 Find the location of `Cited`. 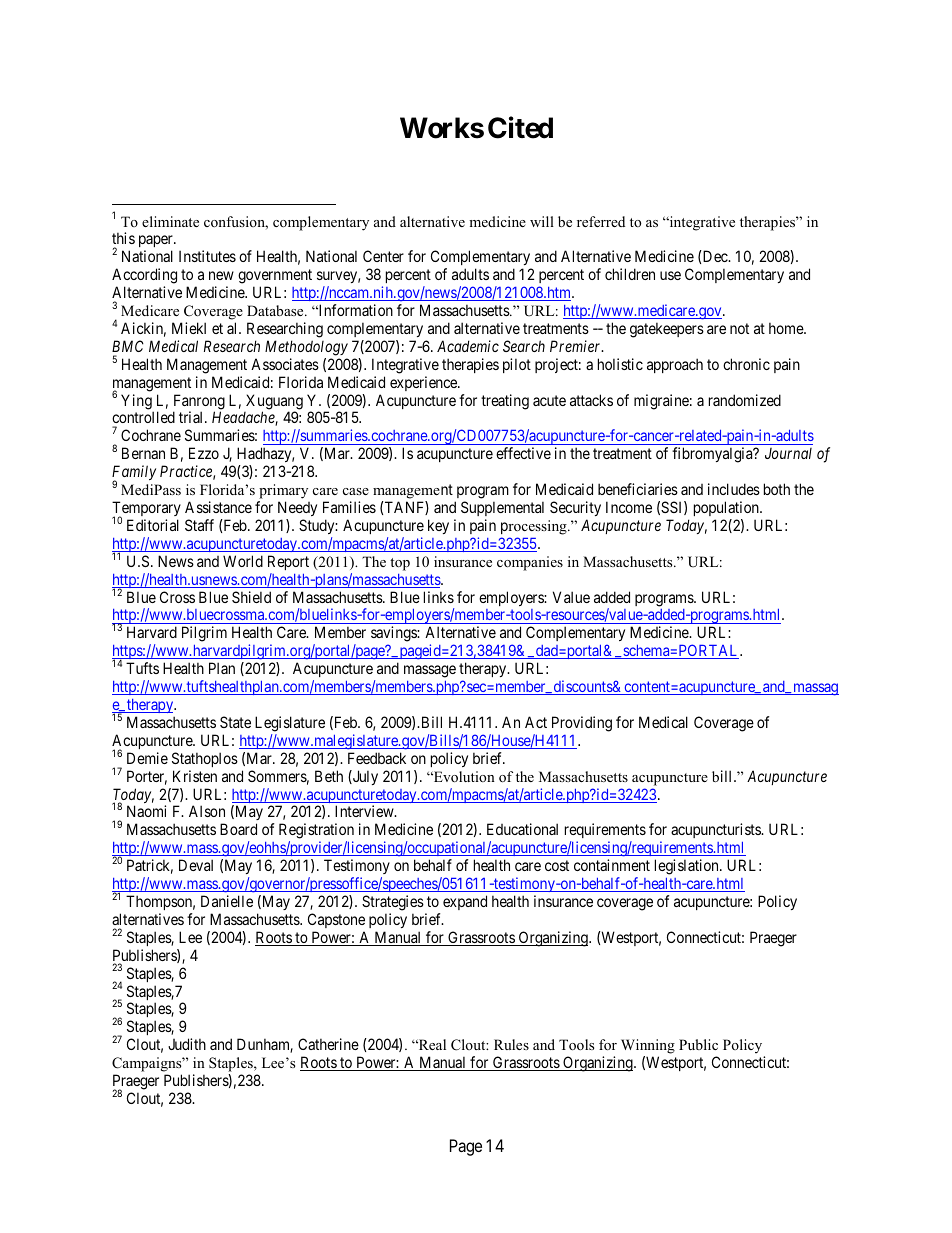

Cited is located at coordinates (520, 127).
